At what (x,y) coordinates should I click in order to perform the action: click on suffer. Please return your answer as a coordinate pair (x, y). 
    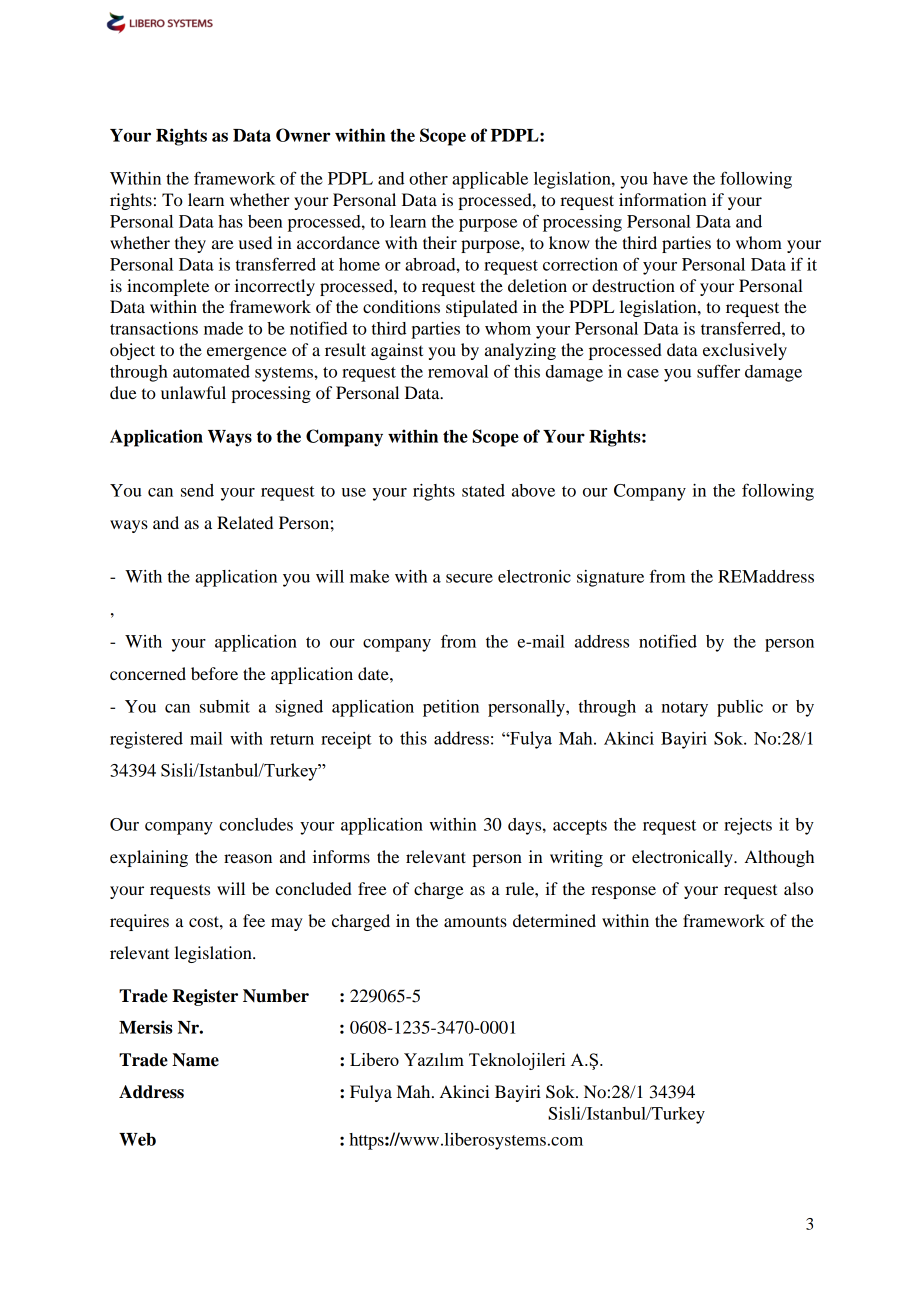
    Looking at the image, I should click on (718, 371).
